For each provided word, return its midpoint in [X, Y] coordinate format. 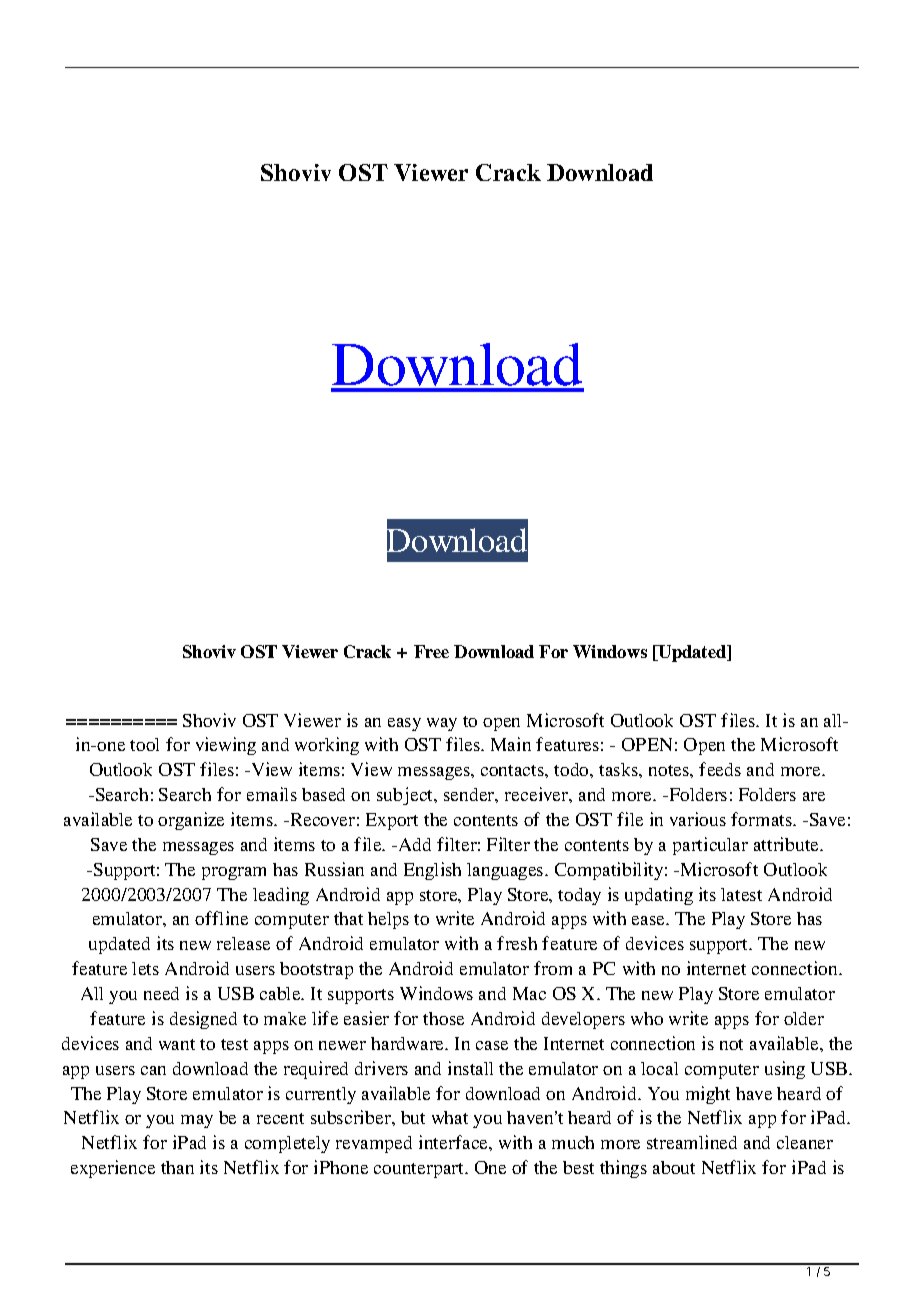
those [443, 1018]
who [647, 1018]
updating [659, 896]
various [698, 819]
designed [203, 1020]
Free [431, 651]
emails [272, 794]
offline [221, 918]
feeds [720, 769]
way [442, 724]
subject [406, 796]
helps [388, 920]
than [177, 1167]
